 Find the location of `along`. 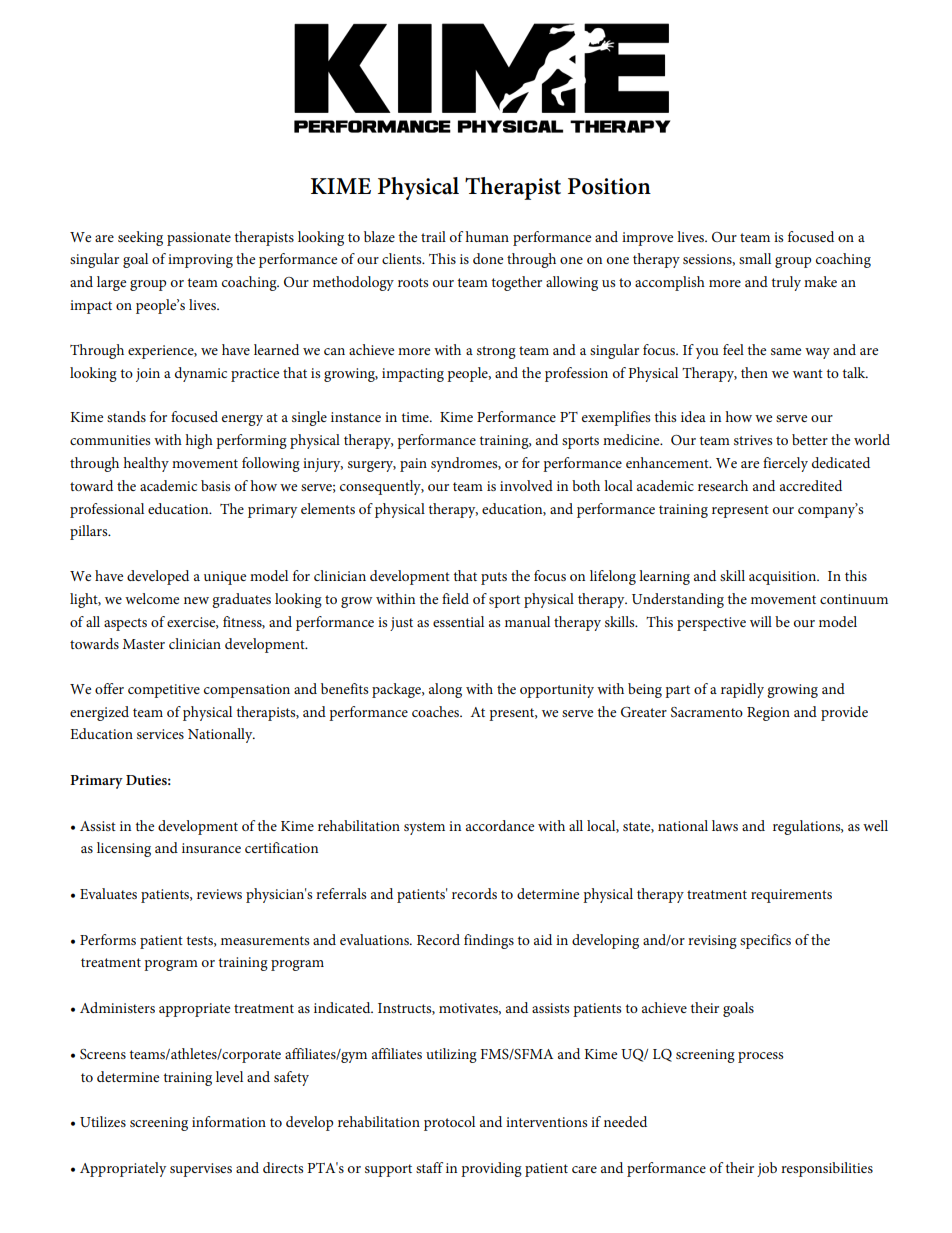

along is located at coordinates (445, 690).
